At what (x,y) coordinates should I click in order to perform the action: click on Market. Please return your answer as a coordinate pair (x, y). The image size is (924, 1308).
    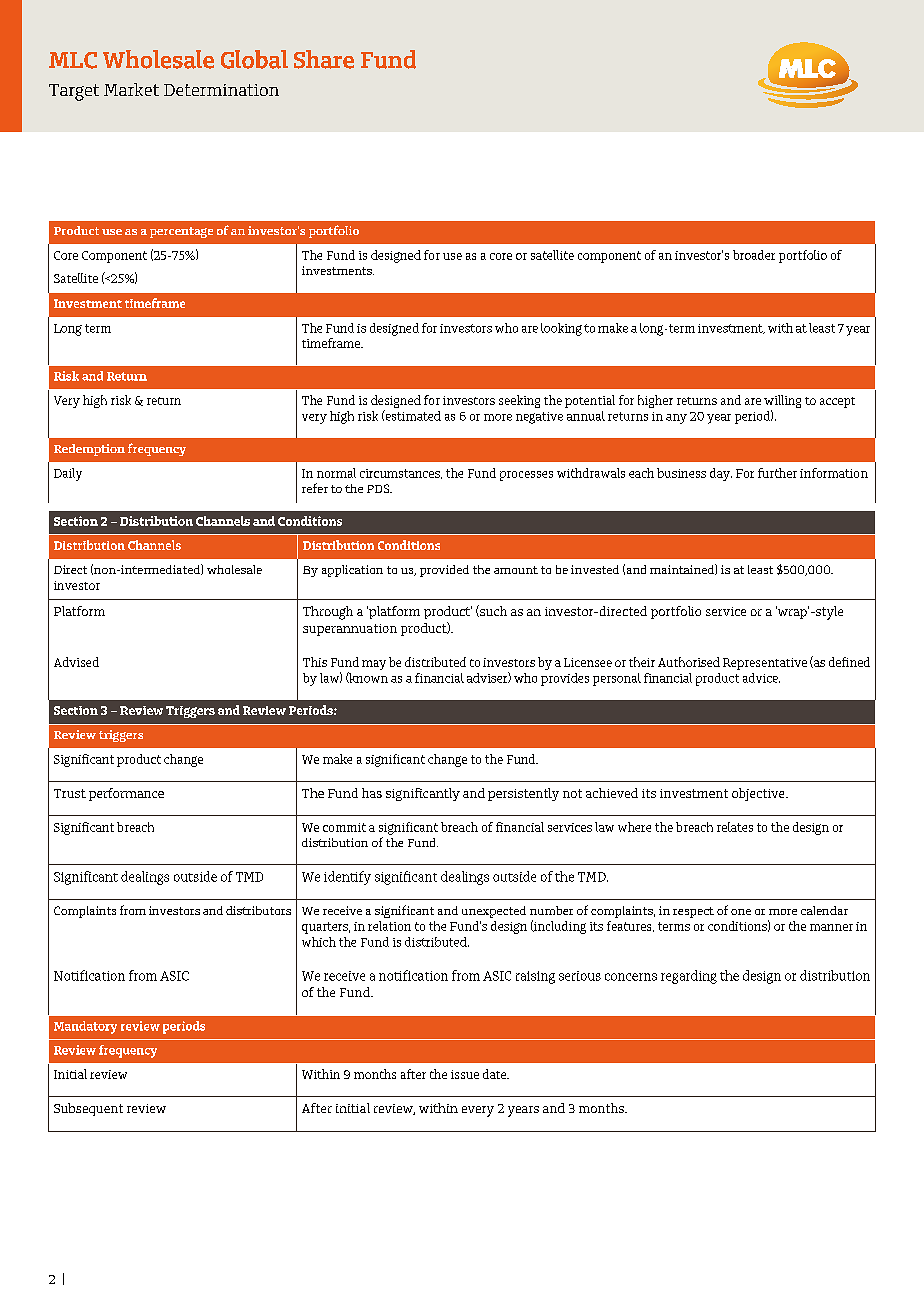
    Looking at the image, I should click on (131, 89).
